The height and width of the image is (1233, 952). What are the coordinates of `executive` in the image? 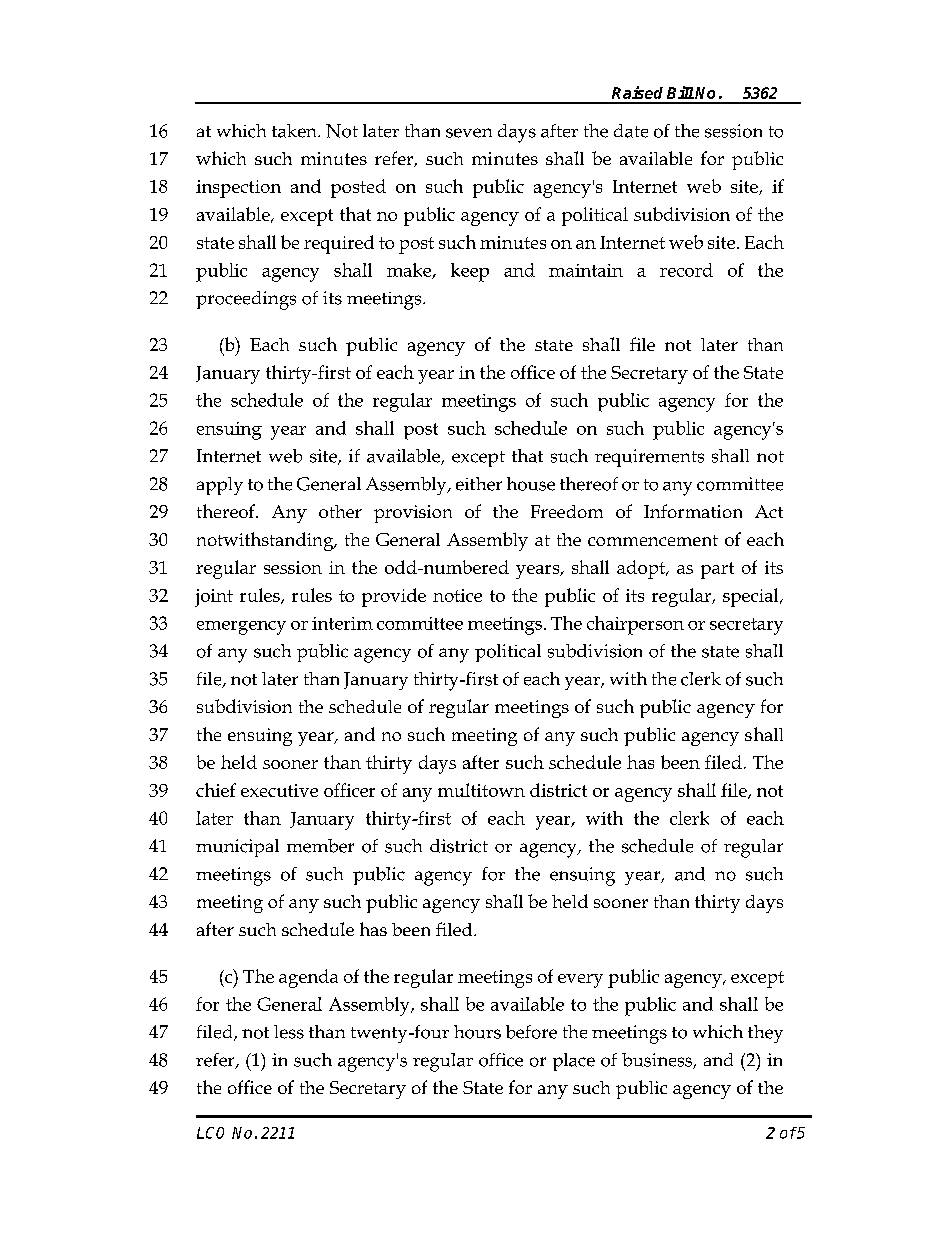 It's located at (279, 790).
